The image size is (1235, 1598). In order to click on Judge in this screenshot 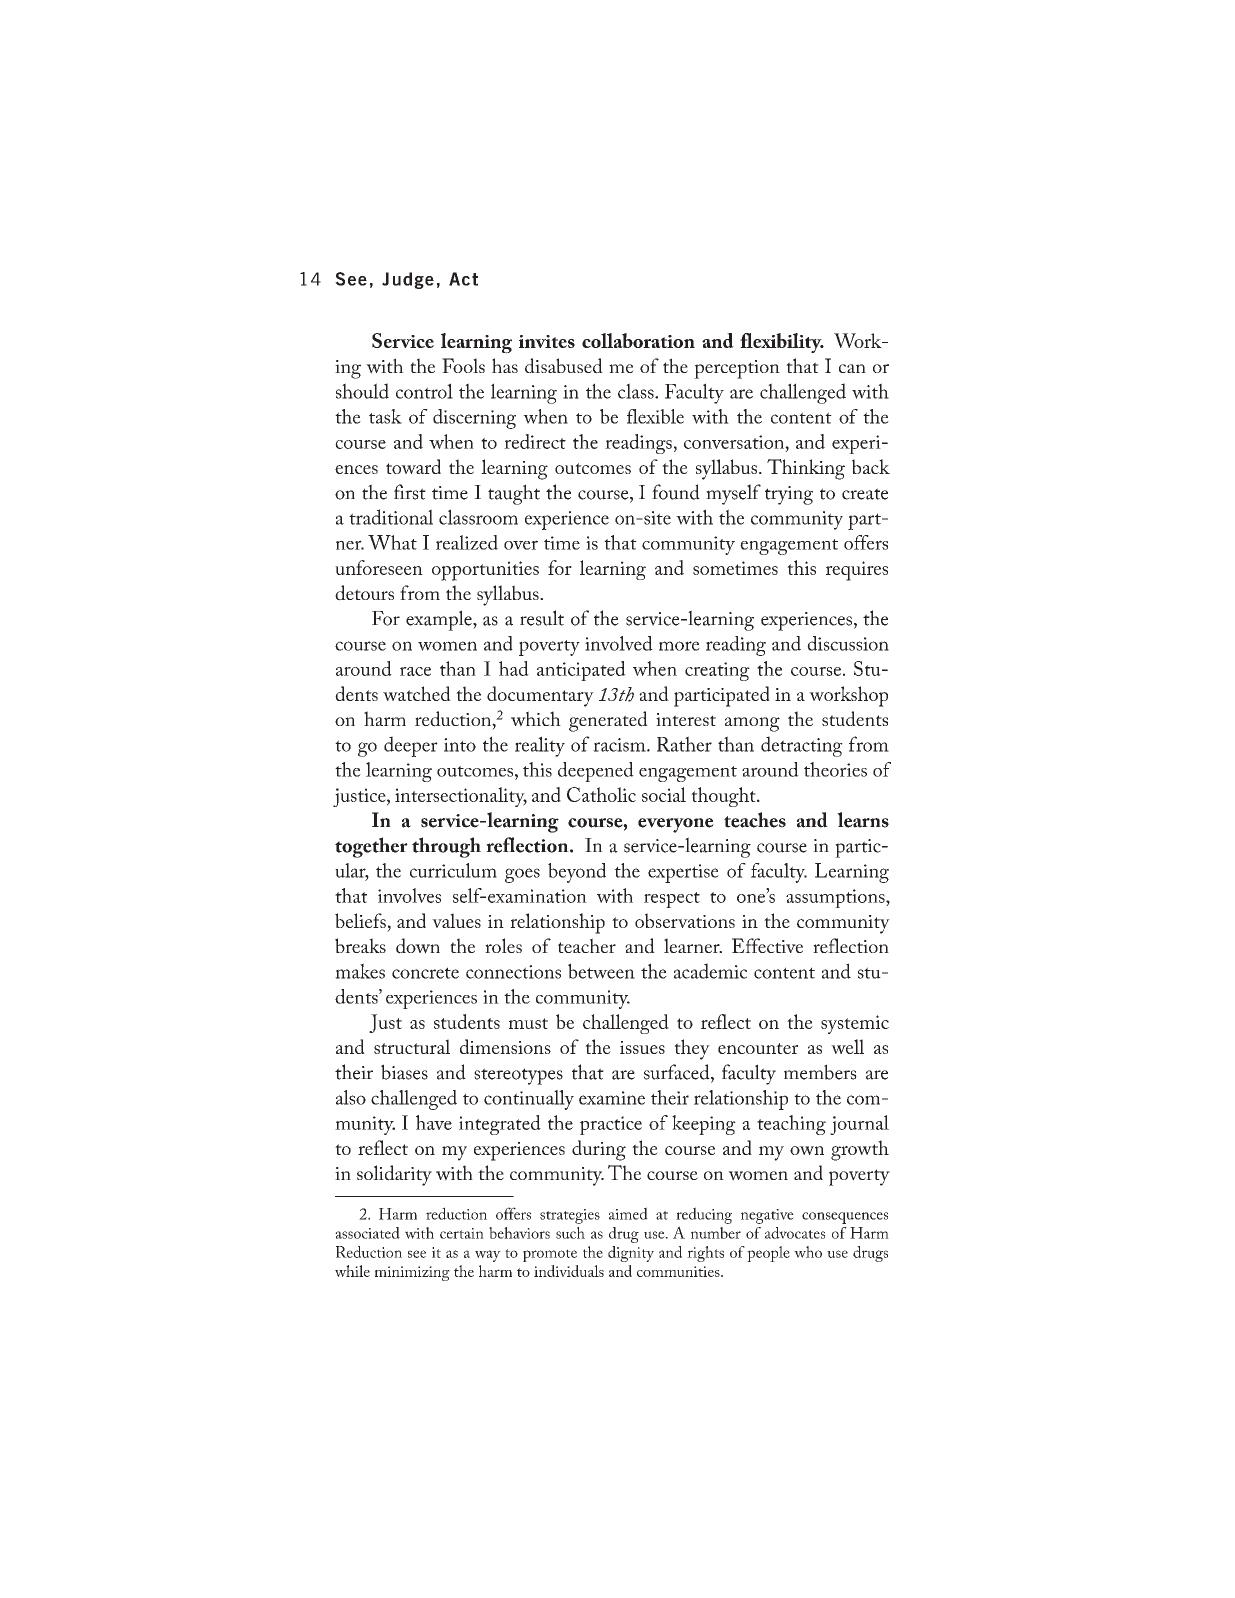, I will do `click(408, 280)`.
